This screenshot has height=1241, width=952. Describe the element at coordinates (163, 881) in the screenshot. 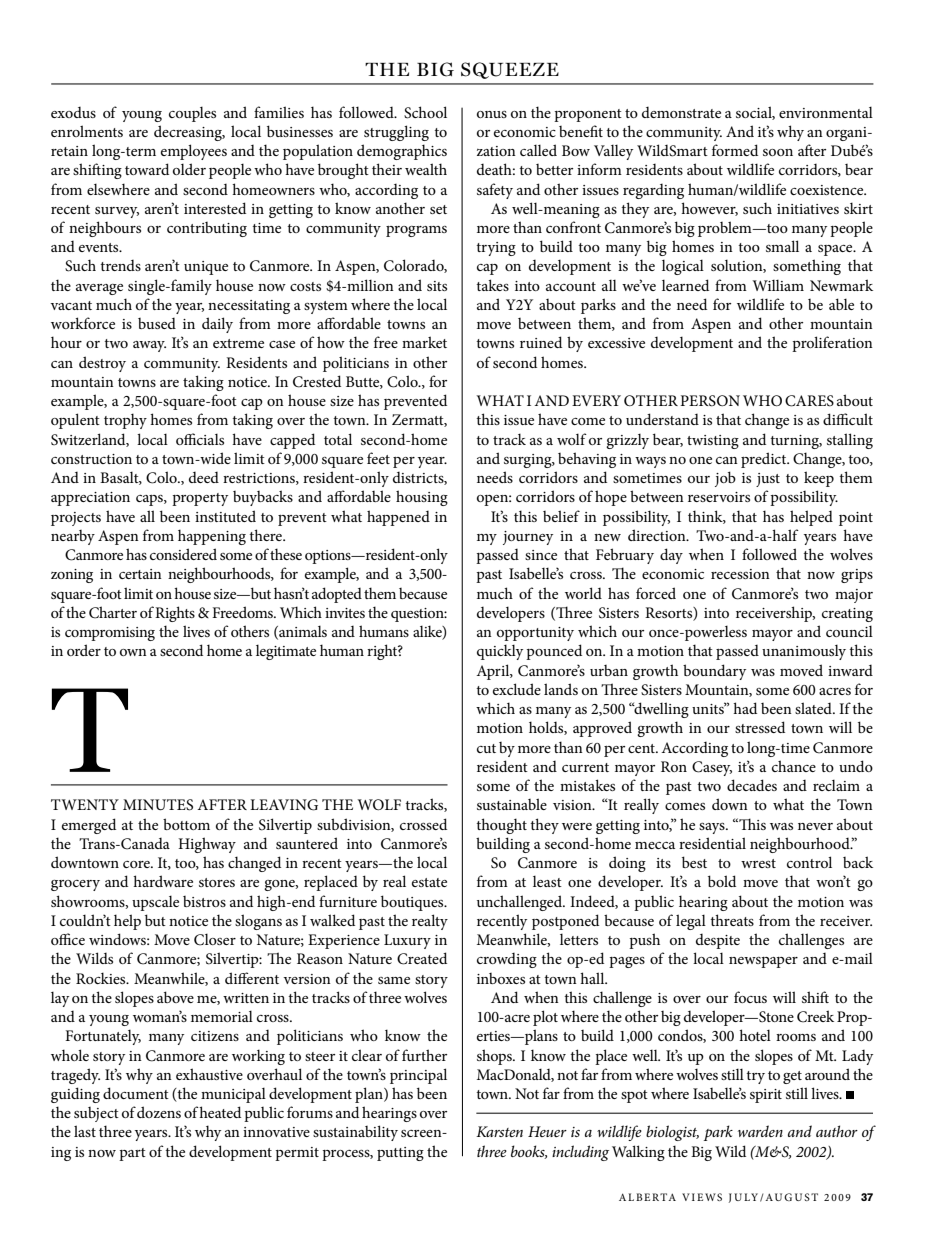

I see `hardware` at that location.
